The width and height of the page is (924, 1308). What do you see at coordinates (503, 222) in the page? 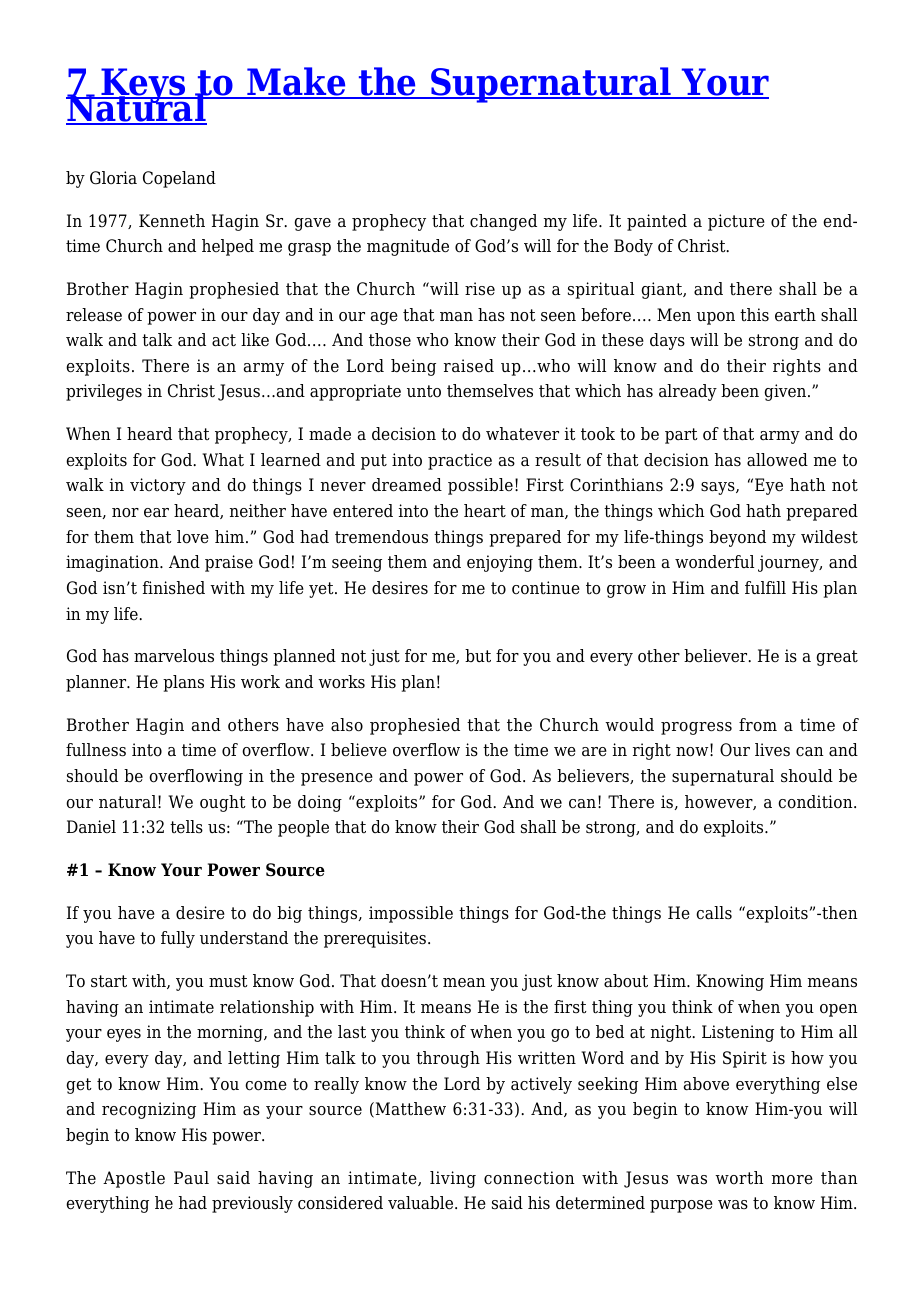
I see `changed` at bounding box center [503, 222].
